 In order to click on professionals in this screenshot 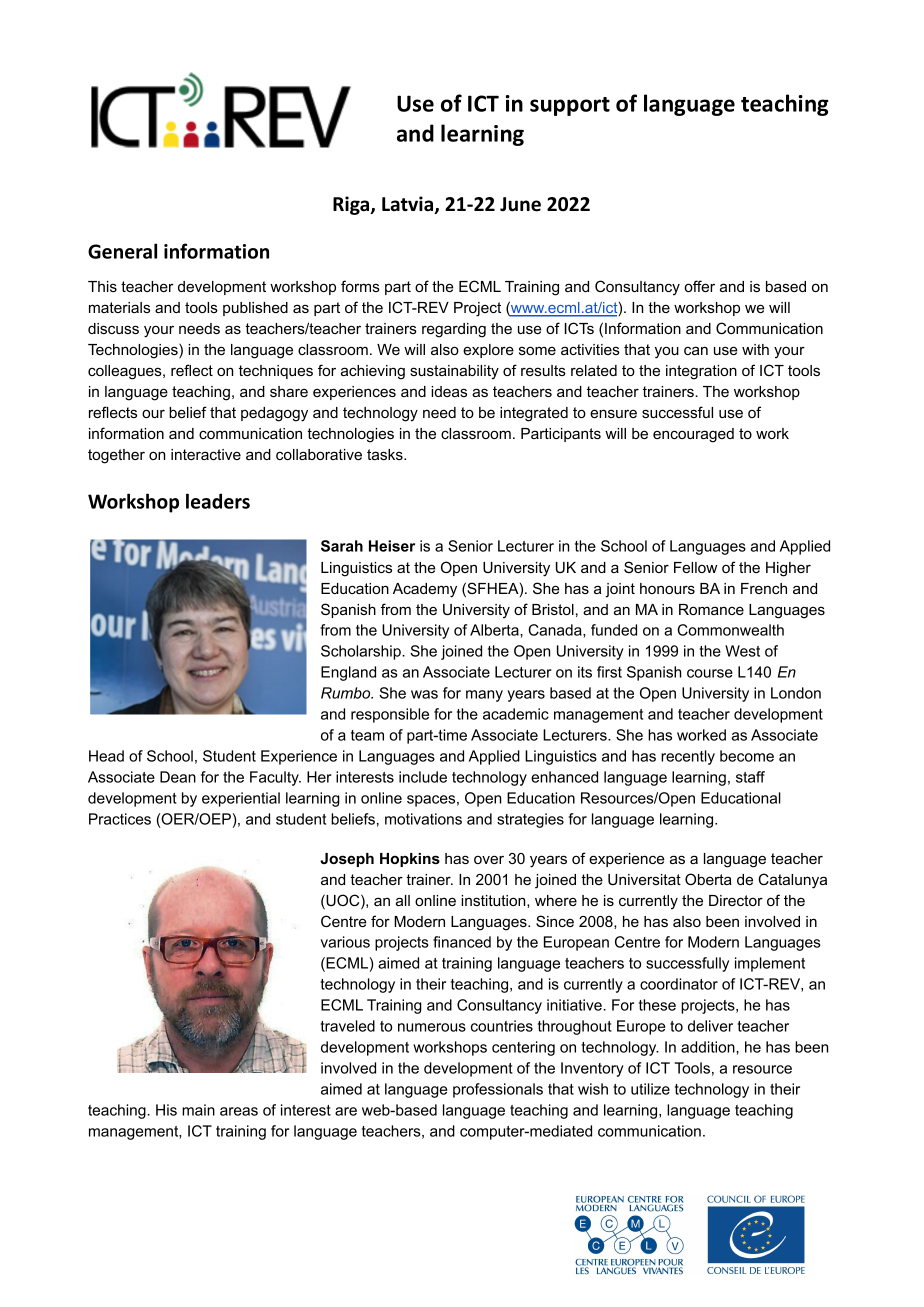, I will do `click(498, 1090)`.
